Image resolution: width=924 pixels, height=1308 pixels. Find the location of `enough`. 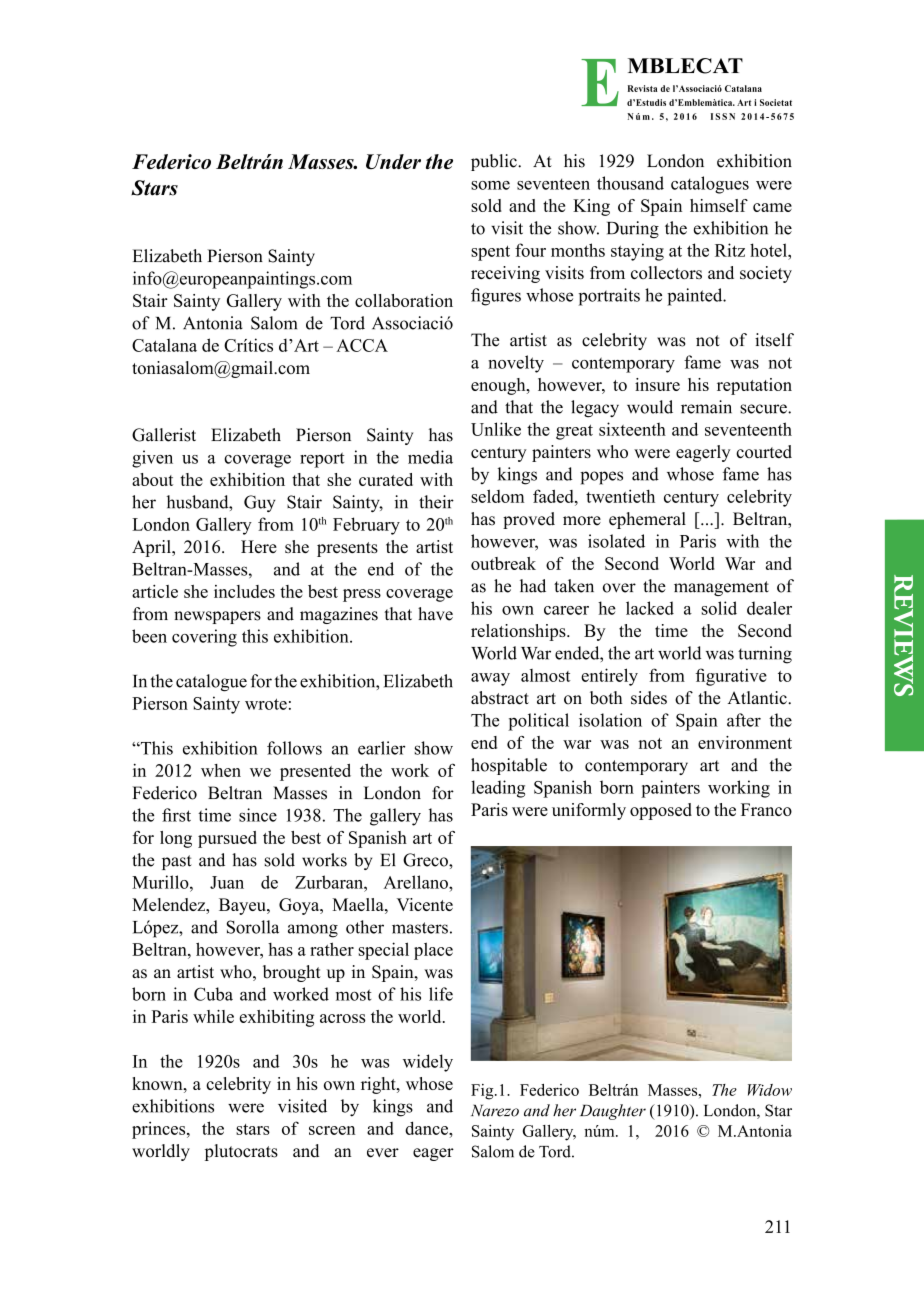

enough is located at coordinates (499, 386).
